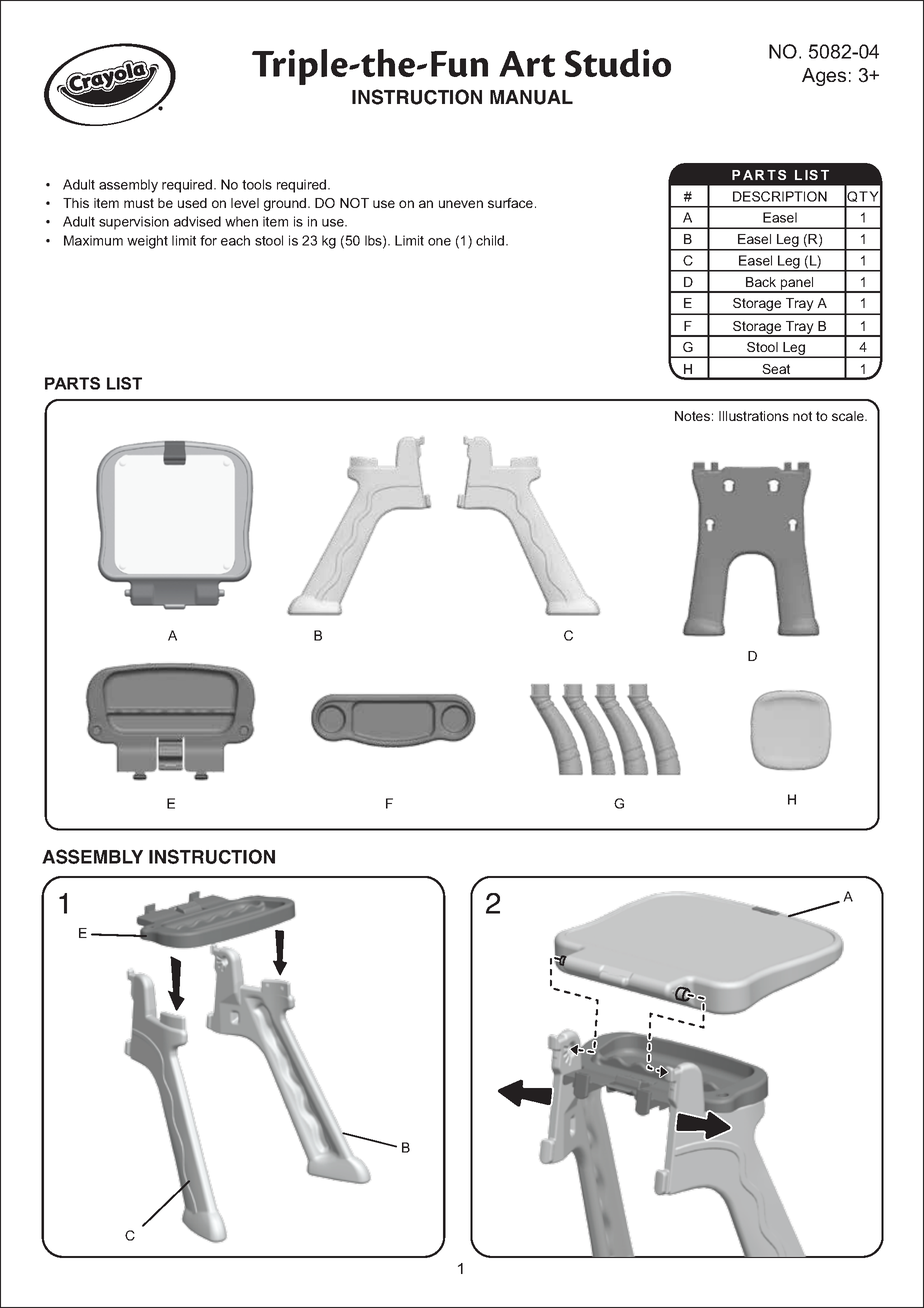 This screenshot has height=1308, width=924. What do you see at coordinates (124, 383) in the screenshot?
I see `LIST` at bounding box center [124, 383].
